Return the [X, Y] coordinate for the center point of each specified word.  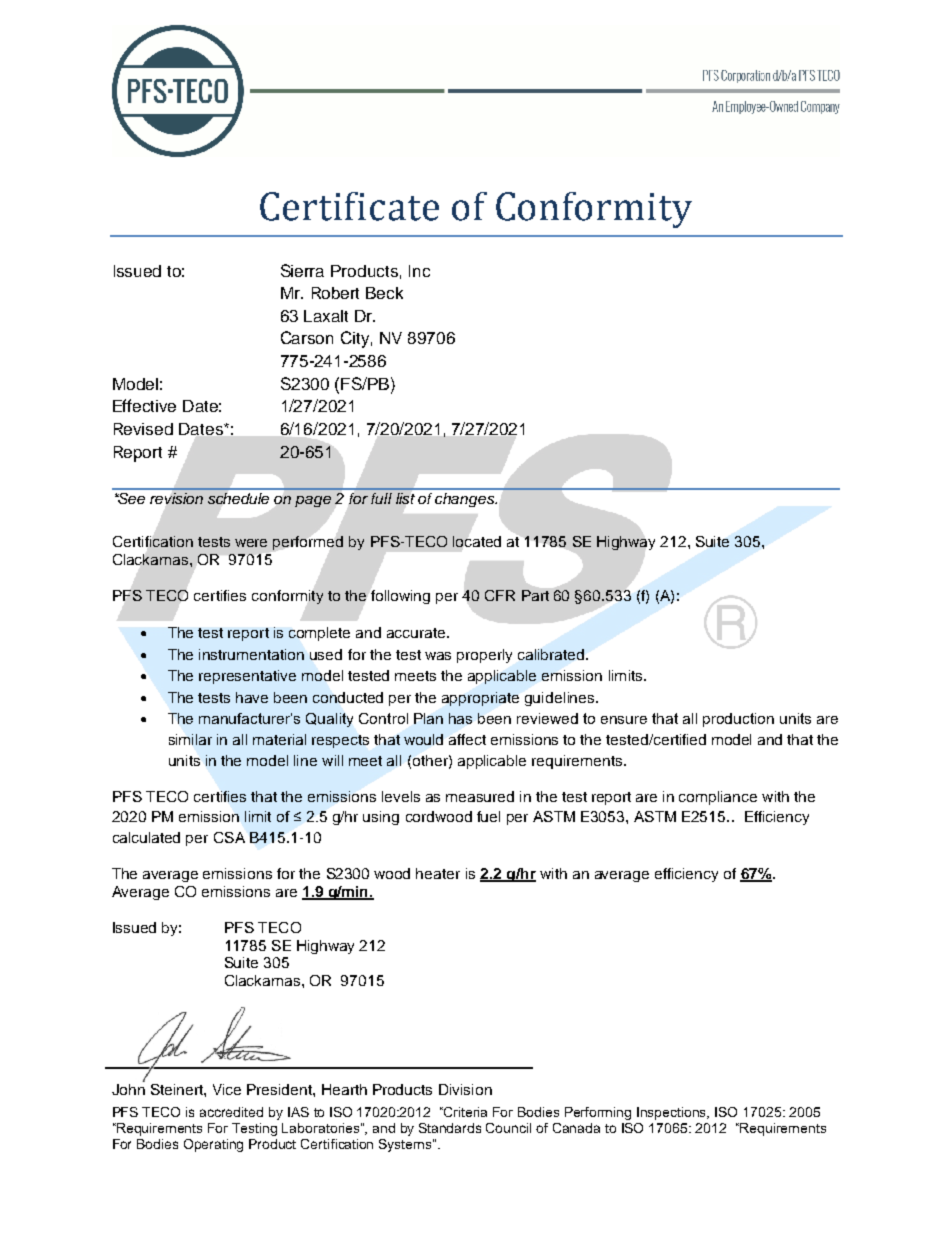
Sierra [302, 270]
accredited [231, 1112]
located [477, 541]
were [251, 543]
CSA [229, 837]
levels [401, 796]
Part [535, 595]
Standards [450, 1128]
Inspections [673, 1113]
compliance [718, 798]
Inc [419, 271]
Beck [384, 293]
